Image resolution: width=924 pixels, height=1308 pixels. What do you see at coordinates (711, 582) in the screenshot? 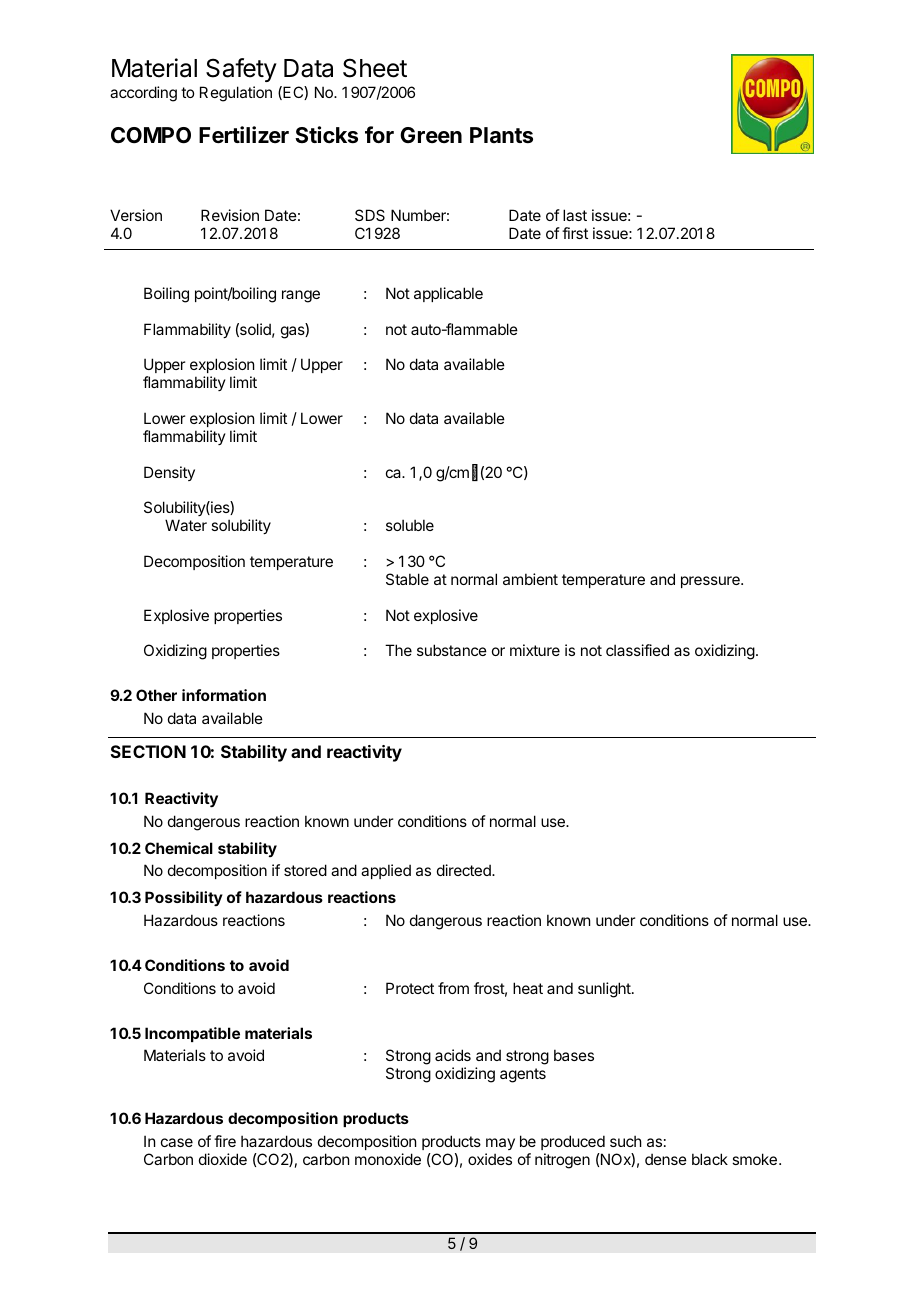
I see `pressure` at bounding box center [711, 582].
